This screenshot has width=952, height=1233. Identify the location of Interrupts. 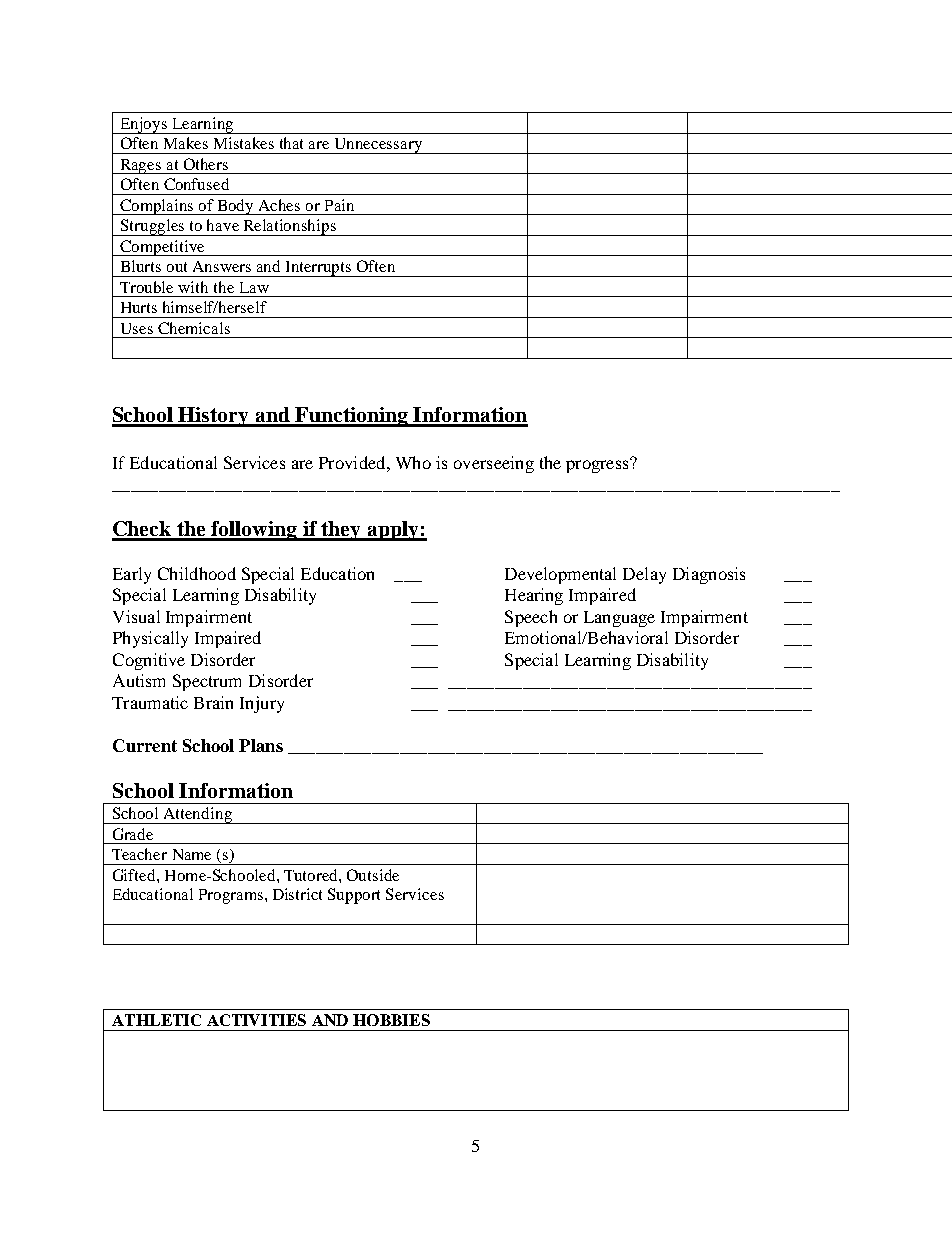
(319, 269).
